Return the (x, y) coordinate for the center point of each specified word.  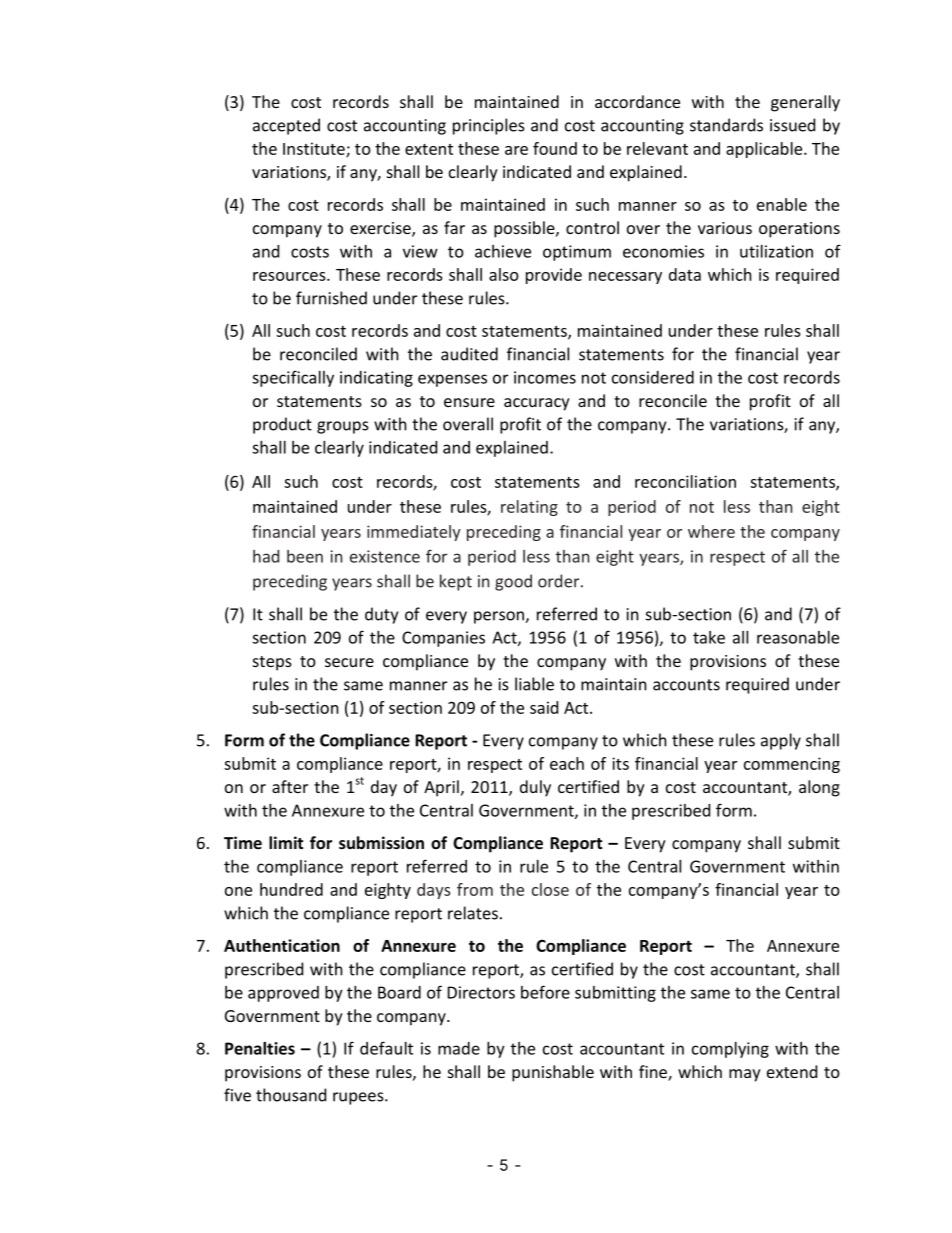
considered (653, 377)
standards (726, 125)
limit (286, 842)
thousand (291, 1095)
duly (535, 788)
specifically (293, 378)
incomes (545, 377)
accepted (286, 126)
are (516, 150)
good (513, 582)
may (745, 1075)
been (305, 556)
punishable (553, 1073)
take (709, 637)
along (819, 788)
